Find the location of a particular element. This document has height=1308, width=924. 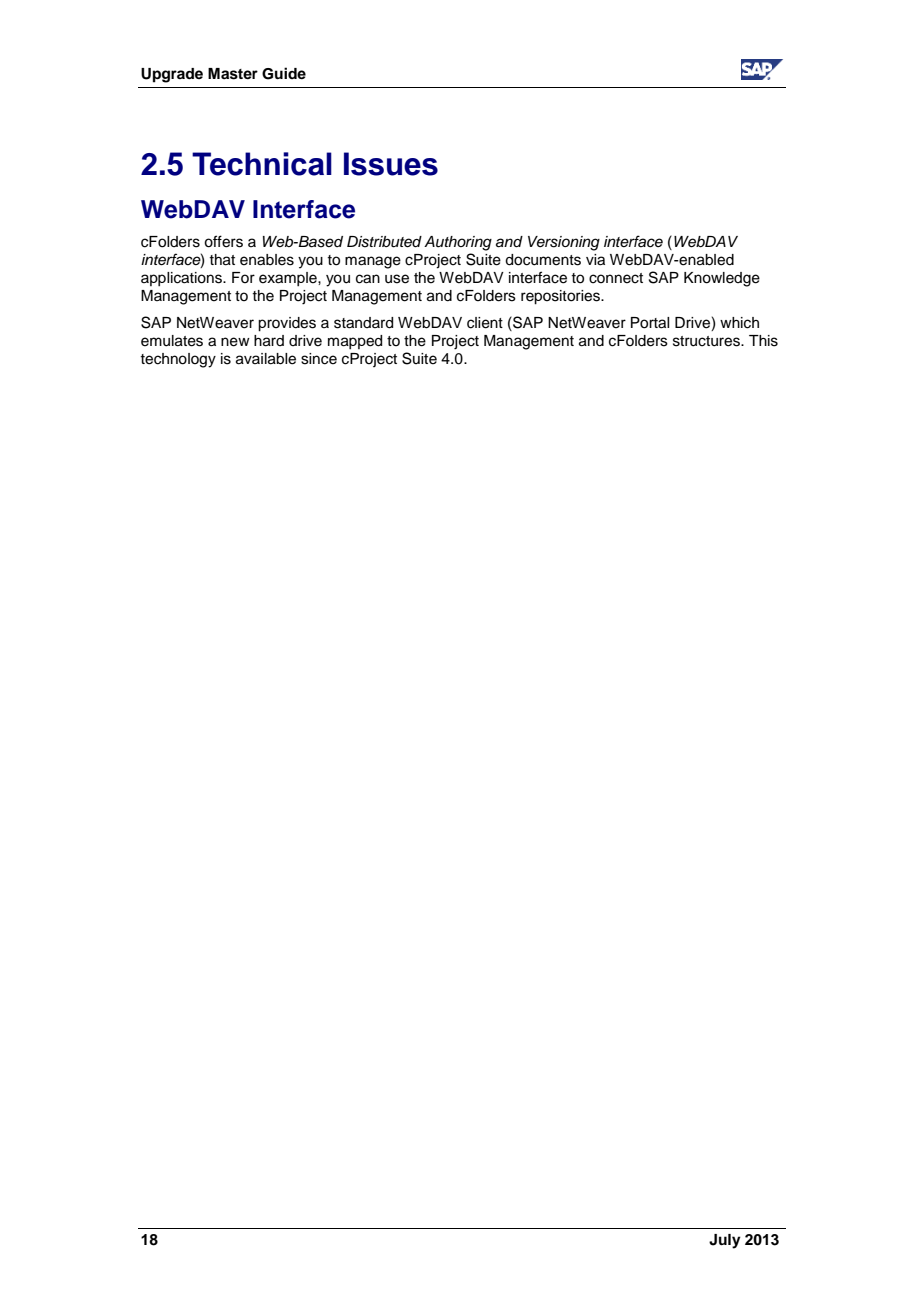

Knowledge is located at coordinates (722, 279).
